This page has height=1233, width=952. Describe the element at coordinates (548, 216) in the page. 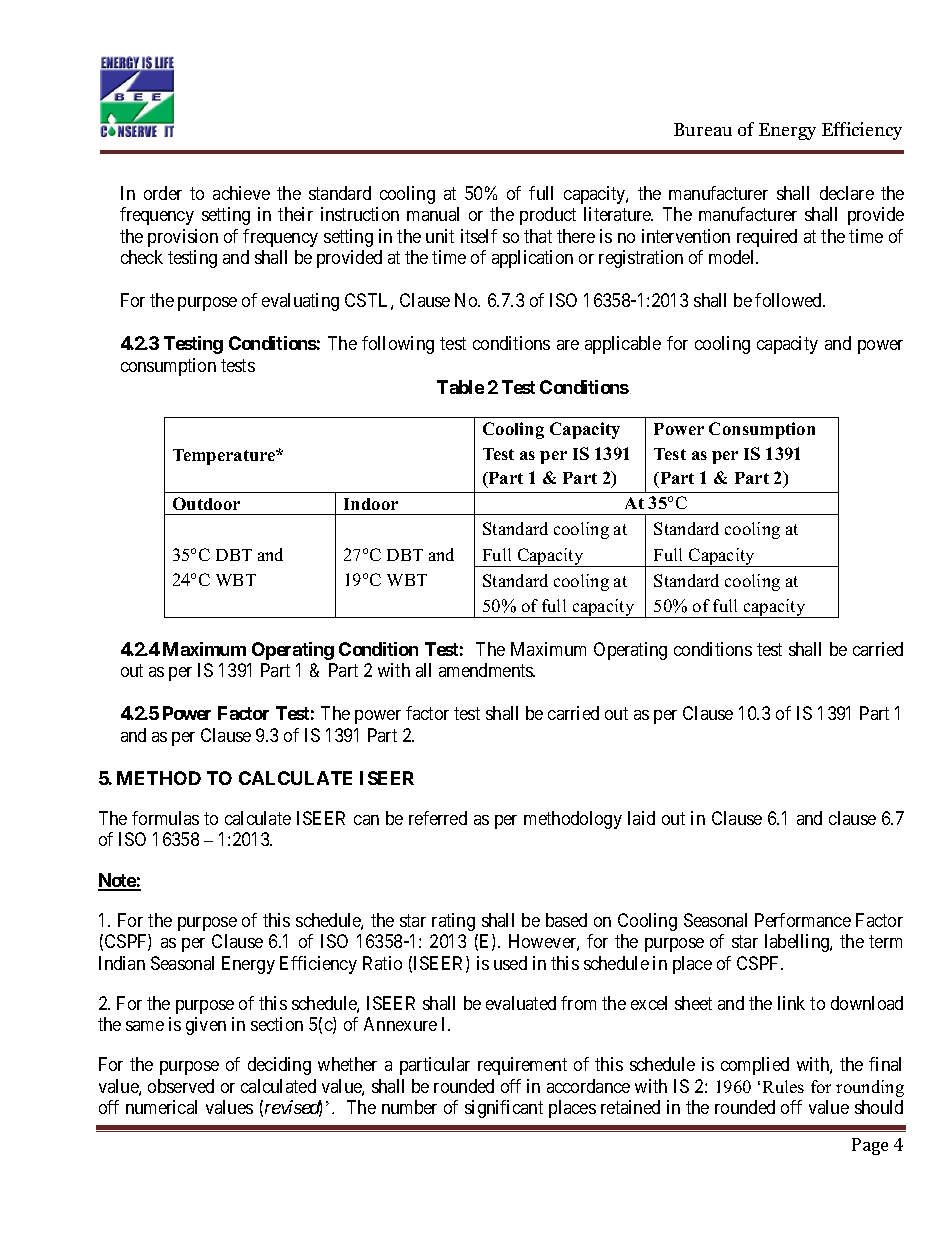

I see `product` at that location.
